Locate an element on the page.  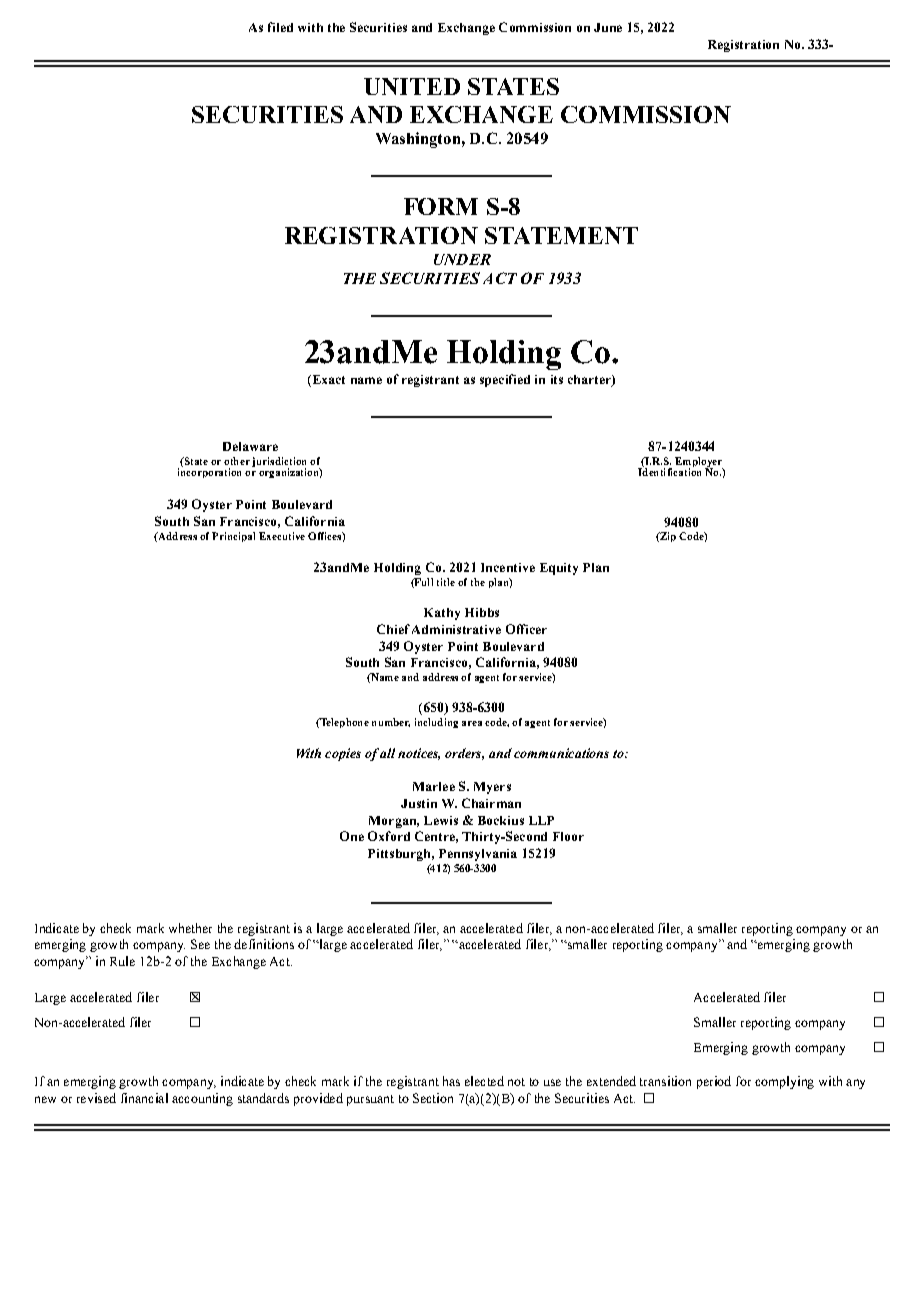
financial is located at coordinates (144, 1098).
